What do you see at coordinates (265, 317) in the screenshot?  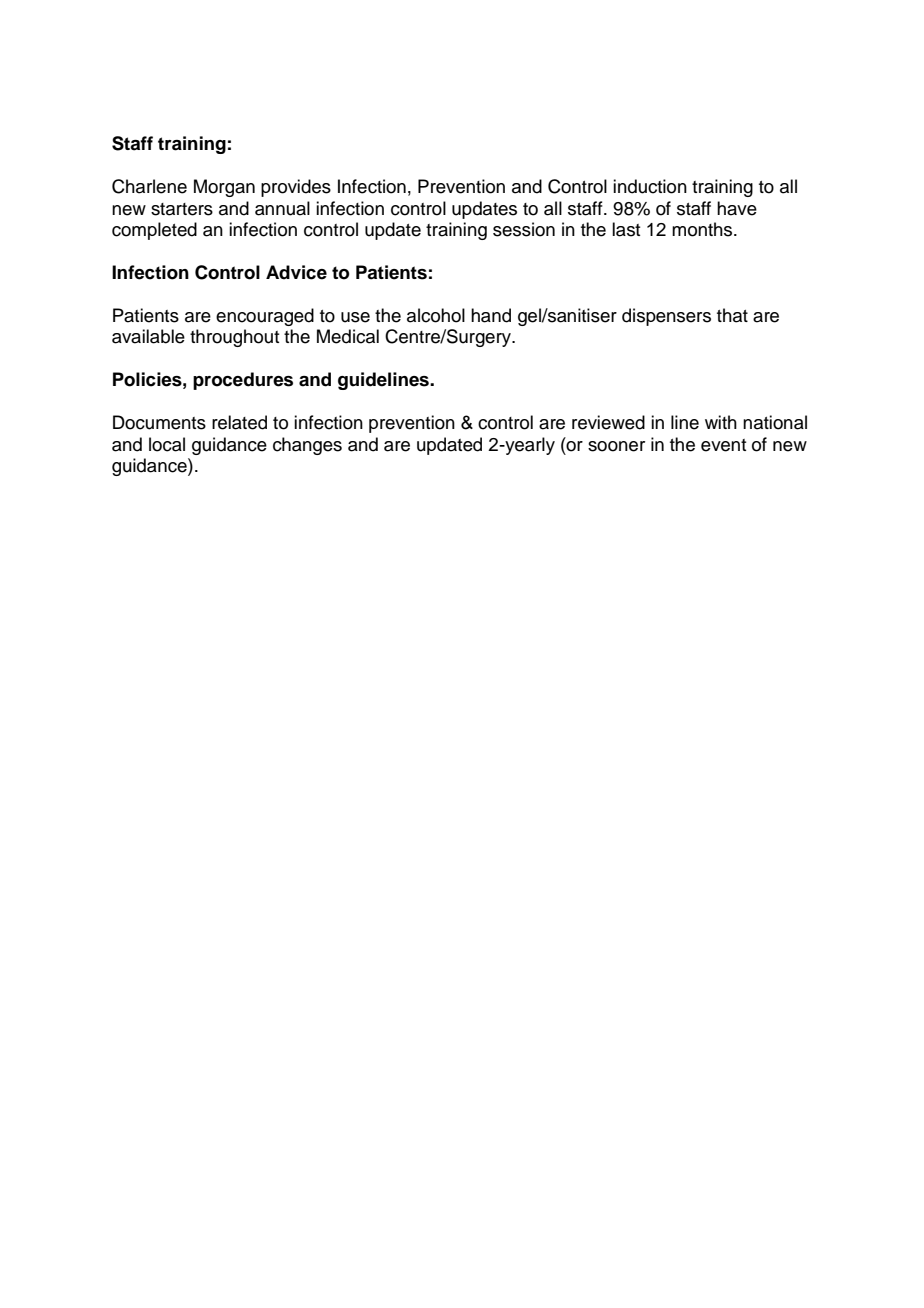 I see `encouraged` at bounding box center [265, 317].
